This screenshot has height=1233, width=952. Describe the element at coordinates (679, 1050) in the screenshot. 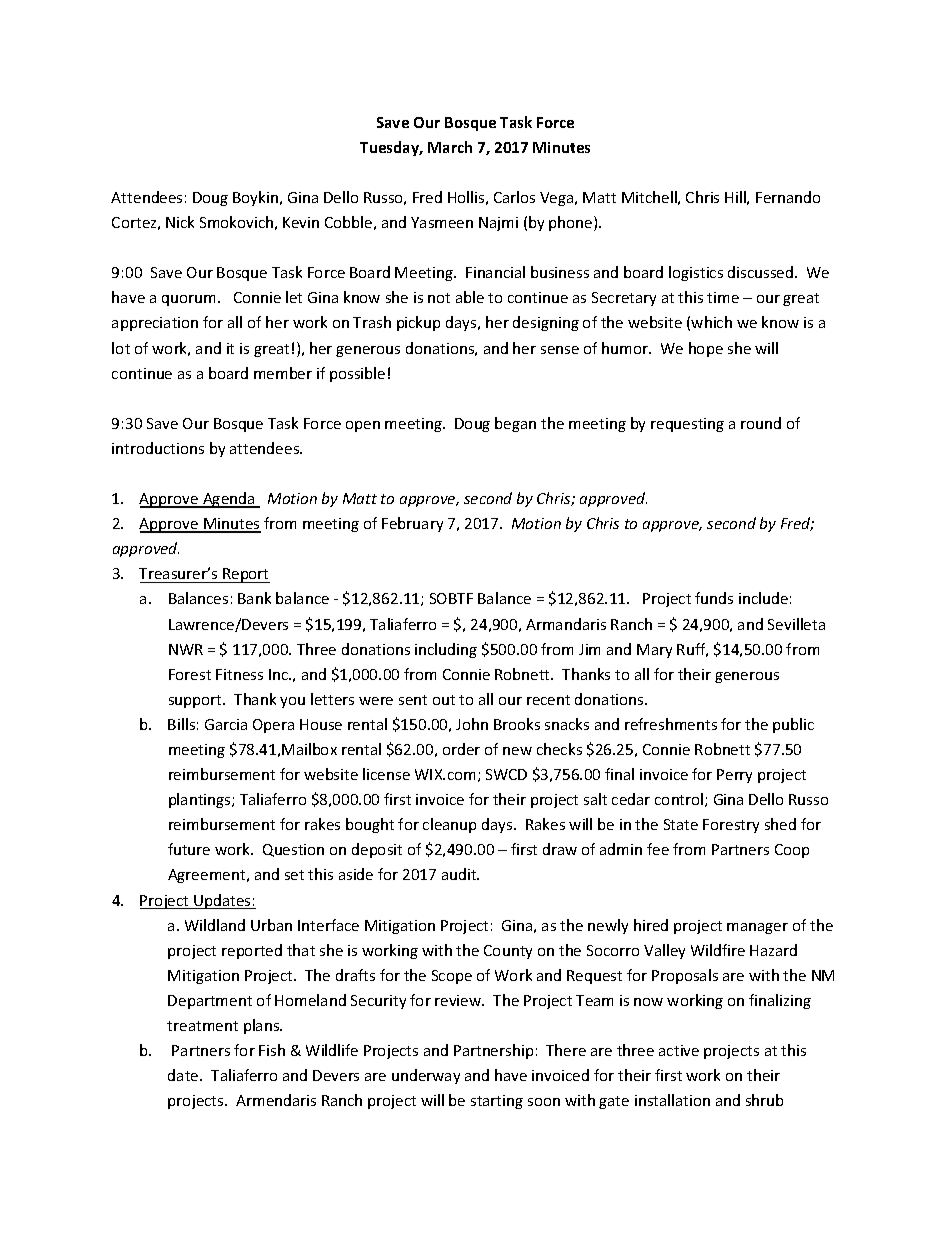

I see `active` at that location.
